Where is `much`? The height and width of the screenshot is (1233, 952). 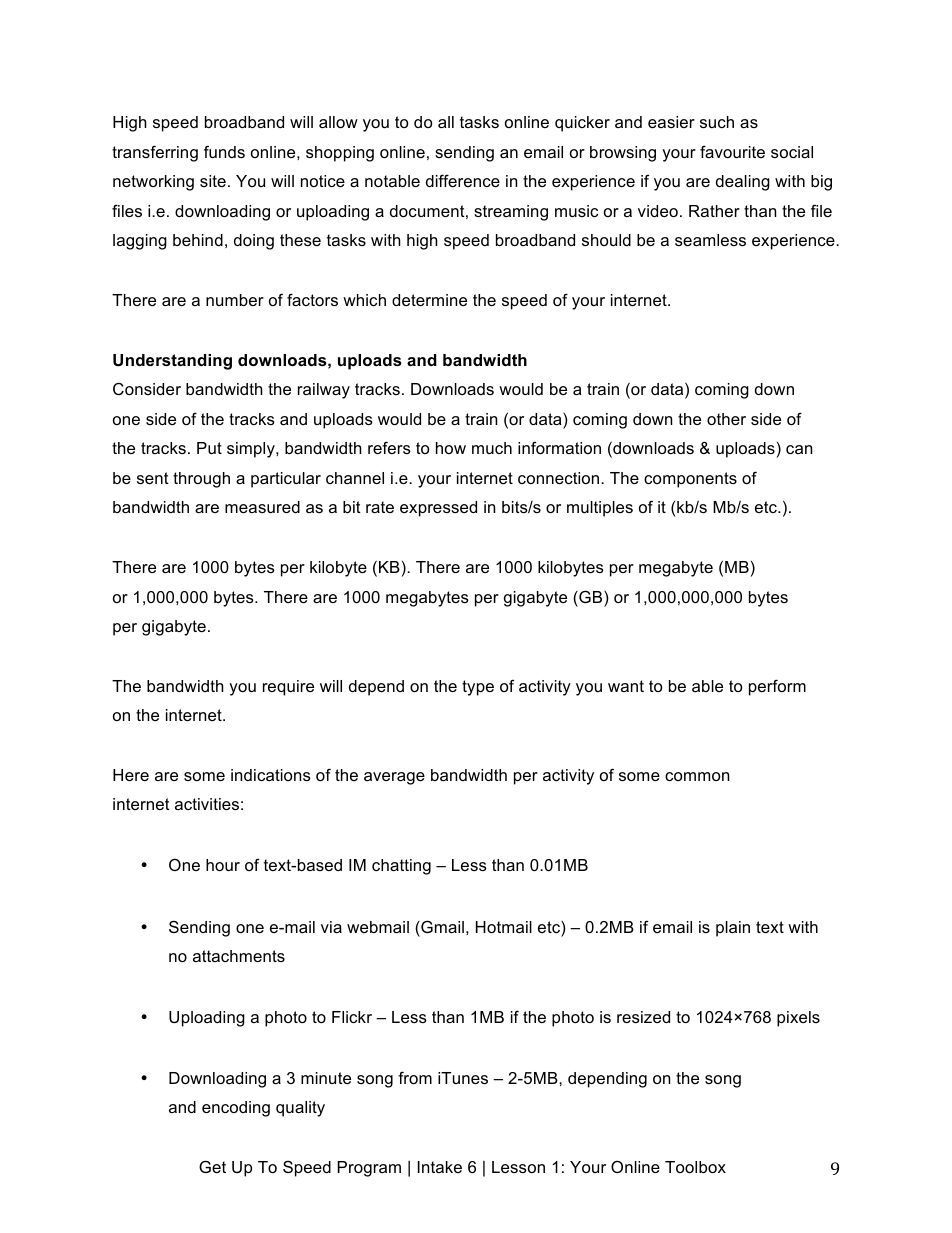
much is located at coordinates (492, 448).
